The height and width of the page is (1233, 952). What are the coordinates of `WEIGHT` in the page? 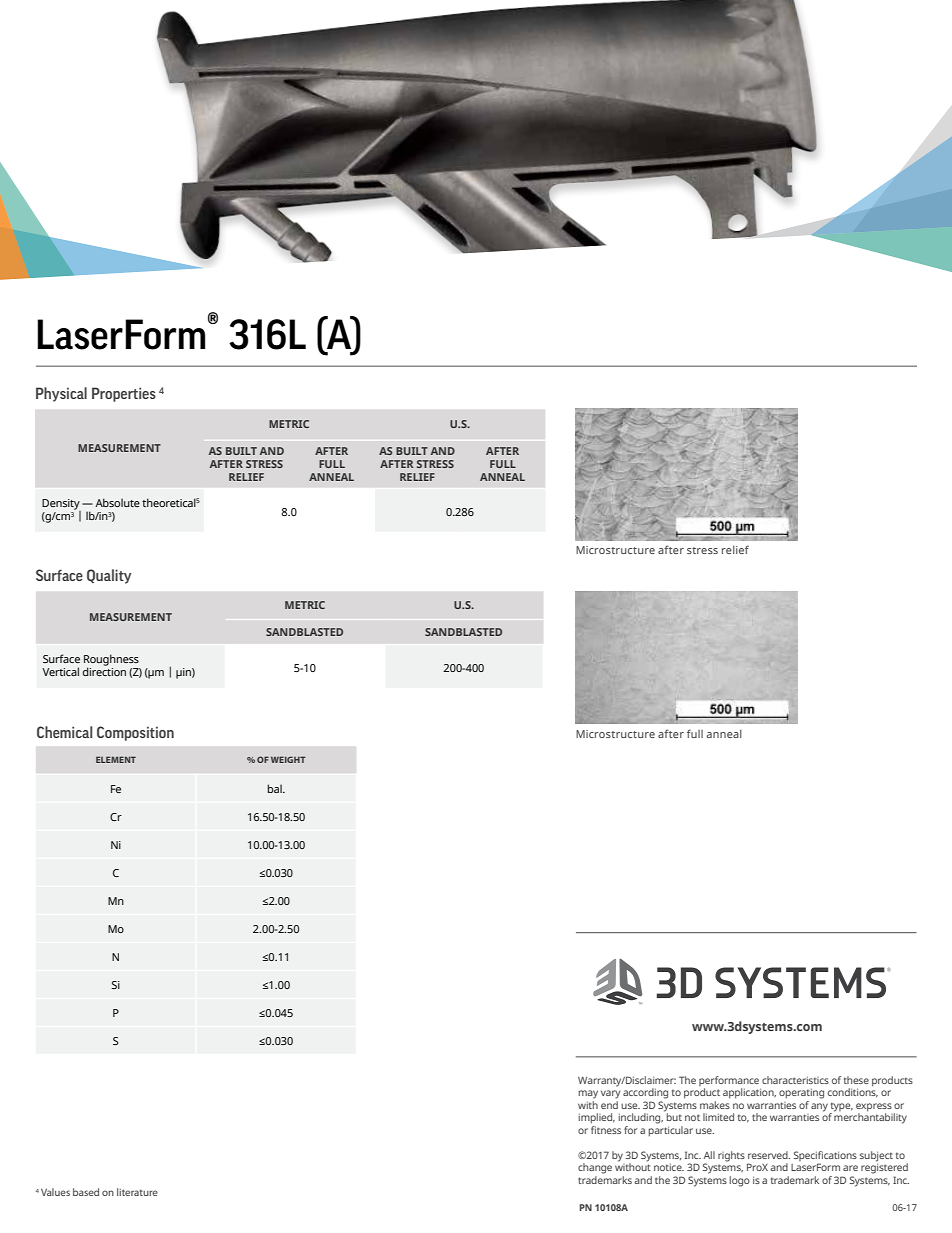 It's located at (288, 759).
